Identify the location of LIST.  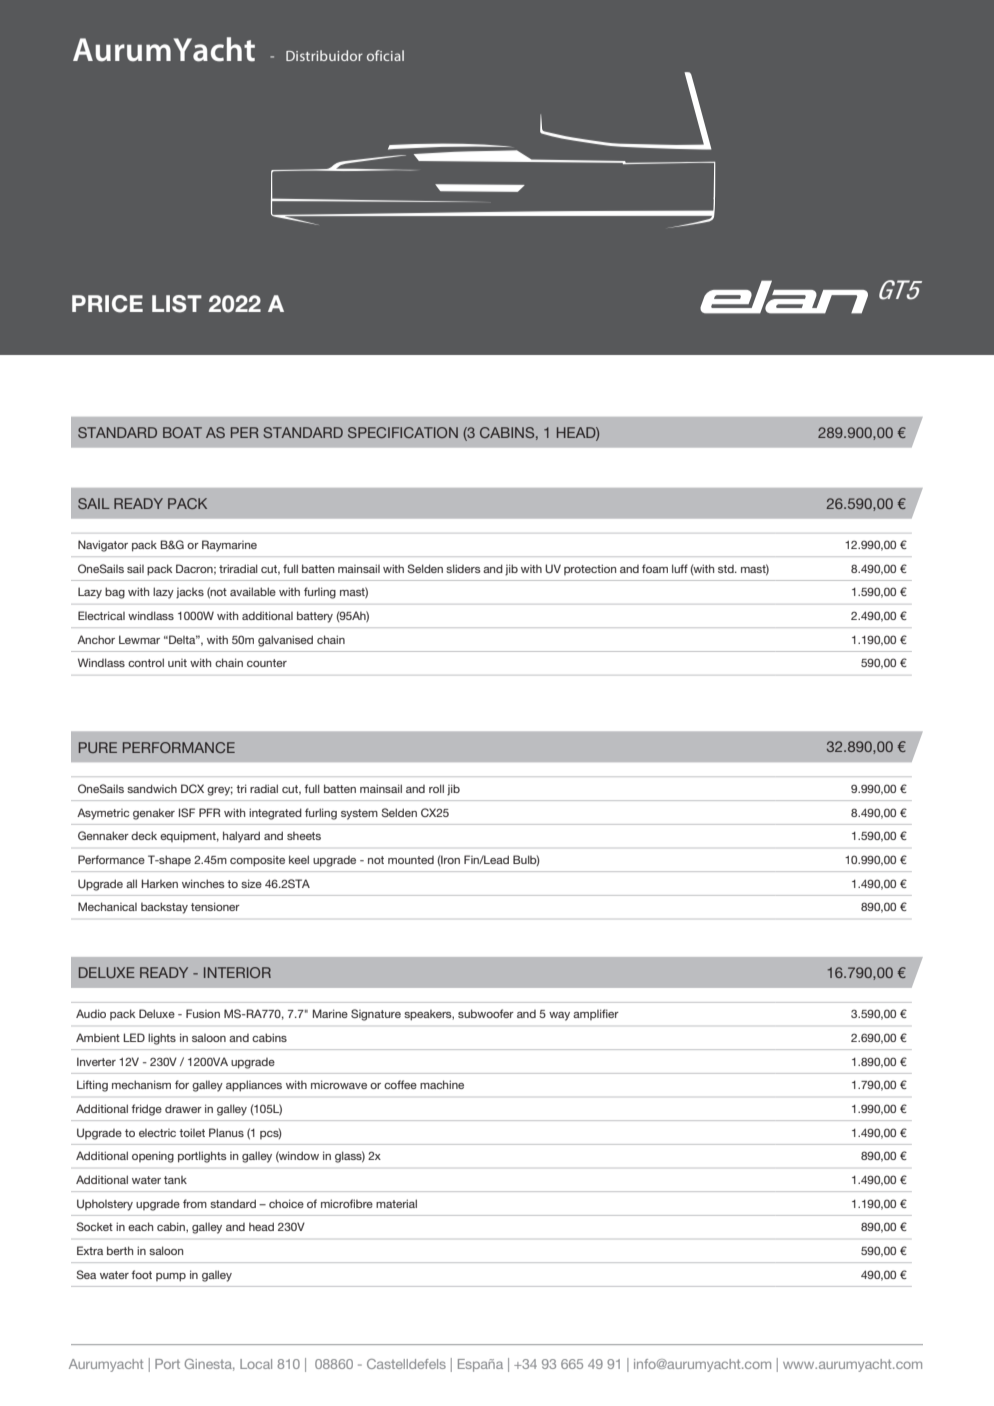
(177, 304).
